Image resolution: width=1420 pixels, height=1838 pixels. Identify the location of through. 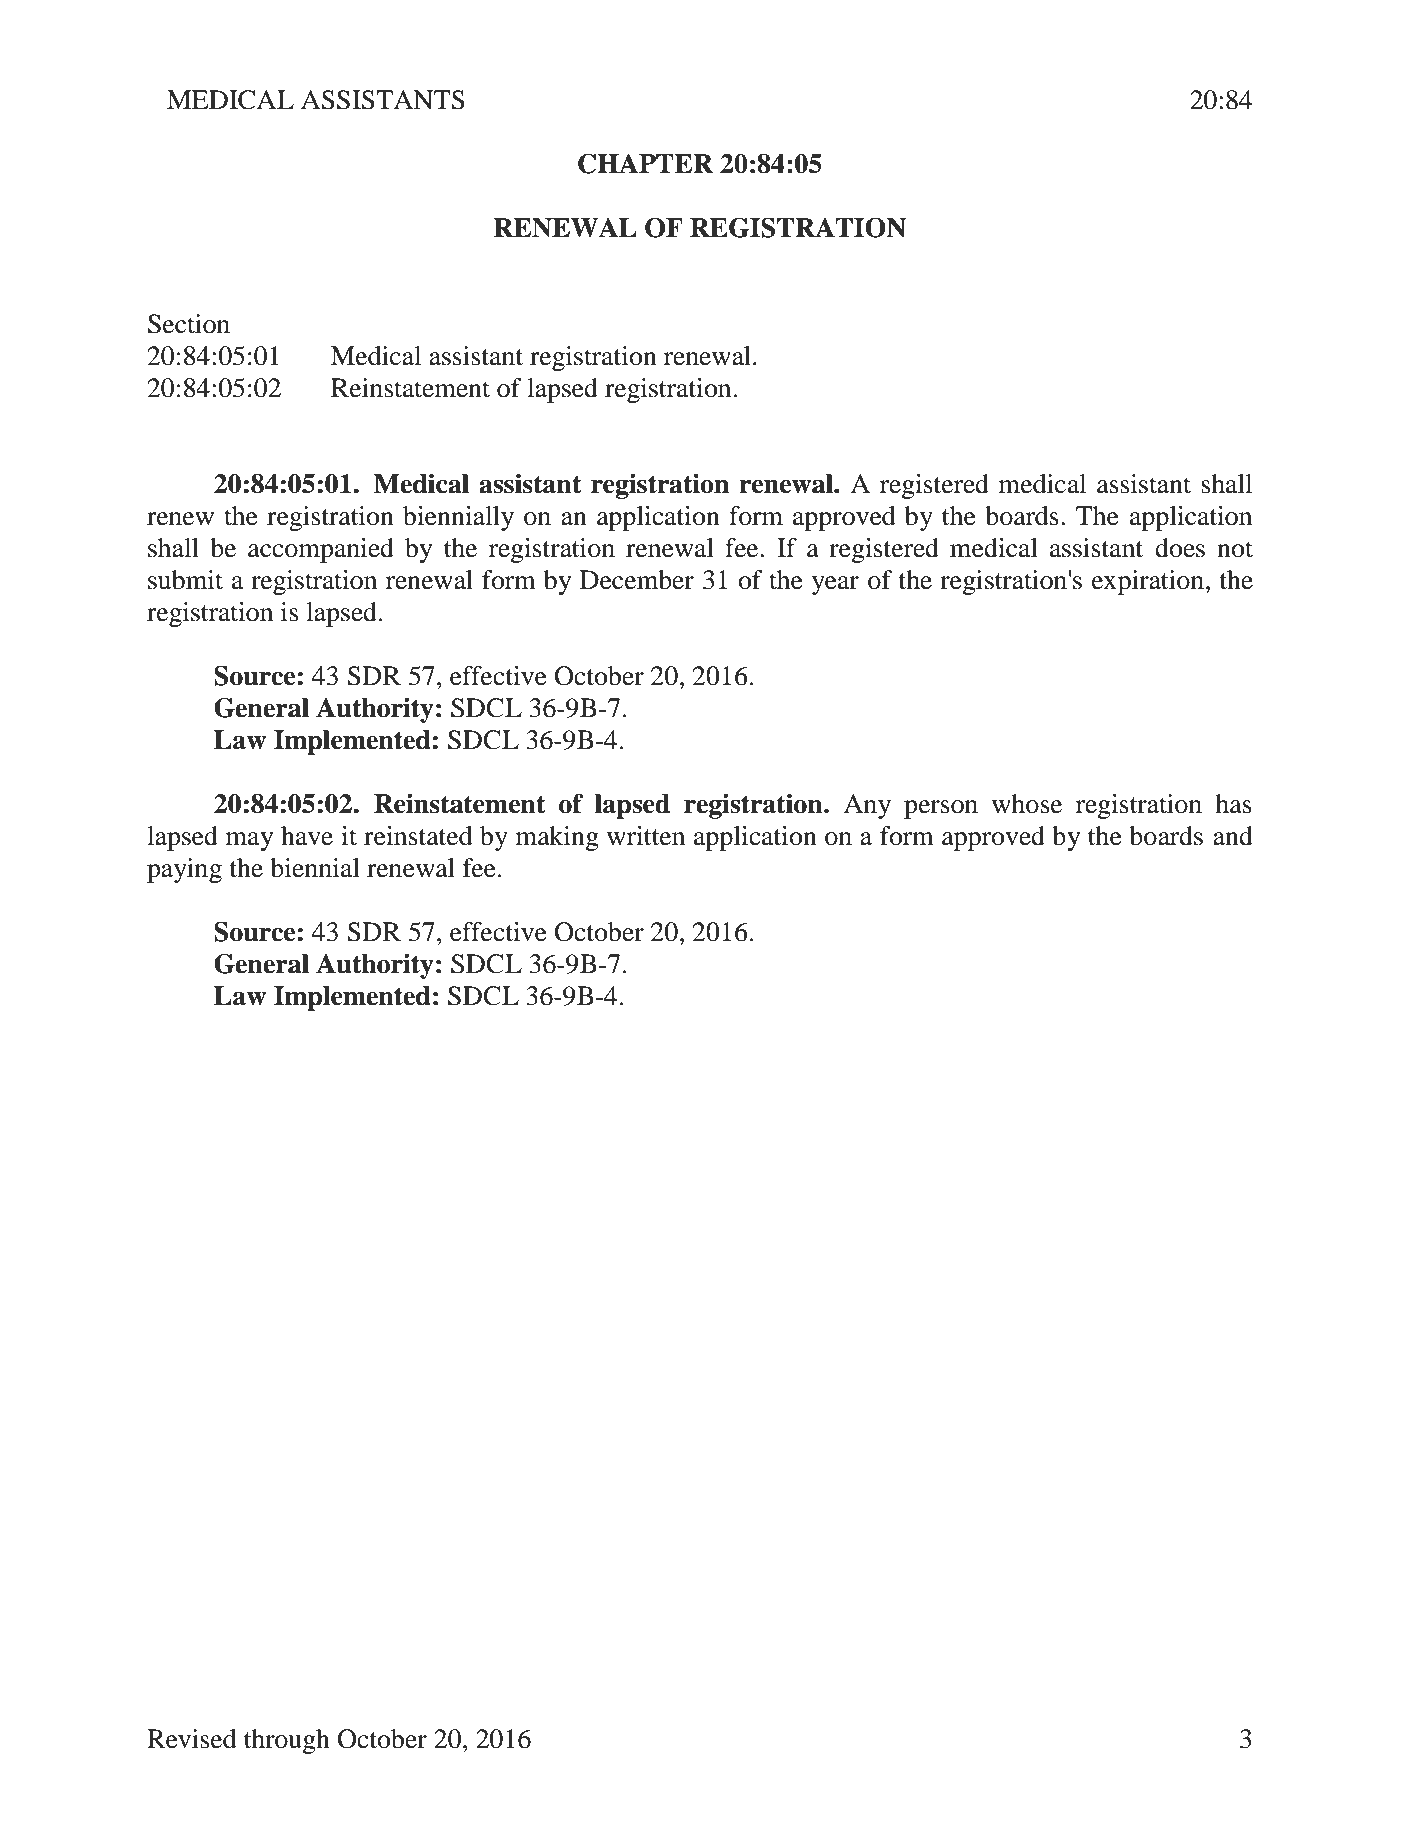
(287, 1741).
